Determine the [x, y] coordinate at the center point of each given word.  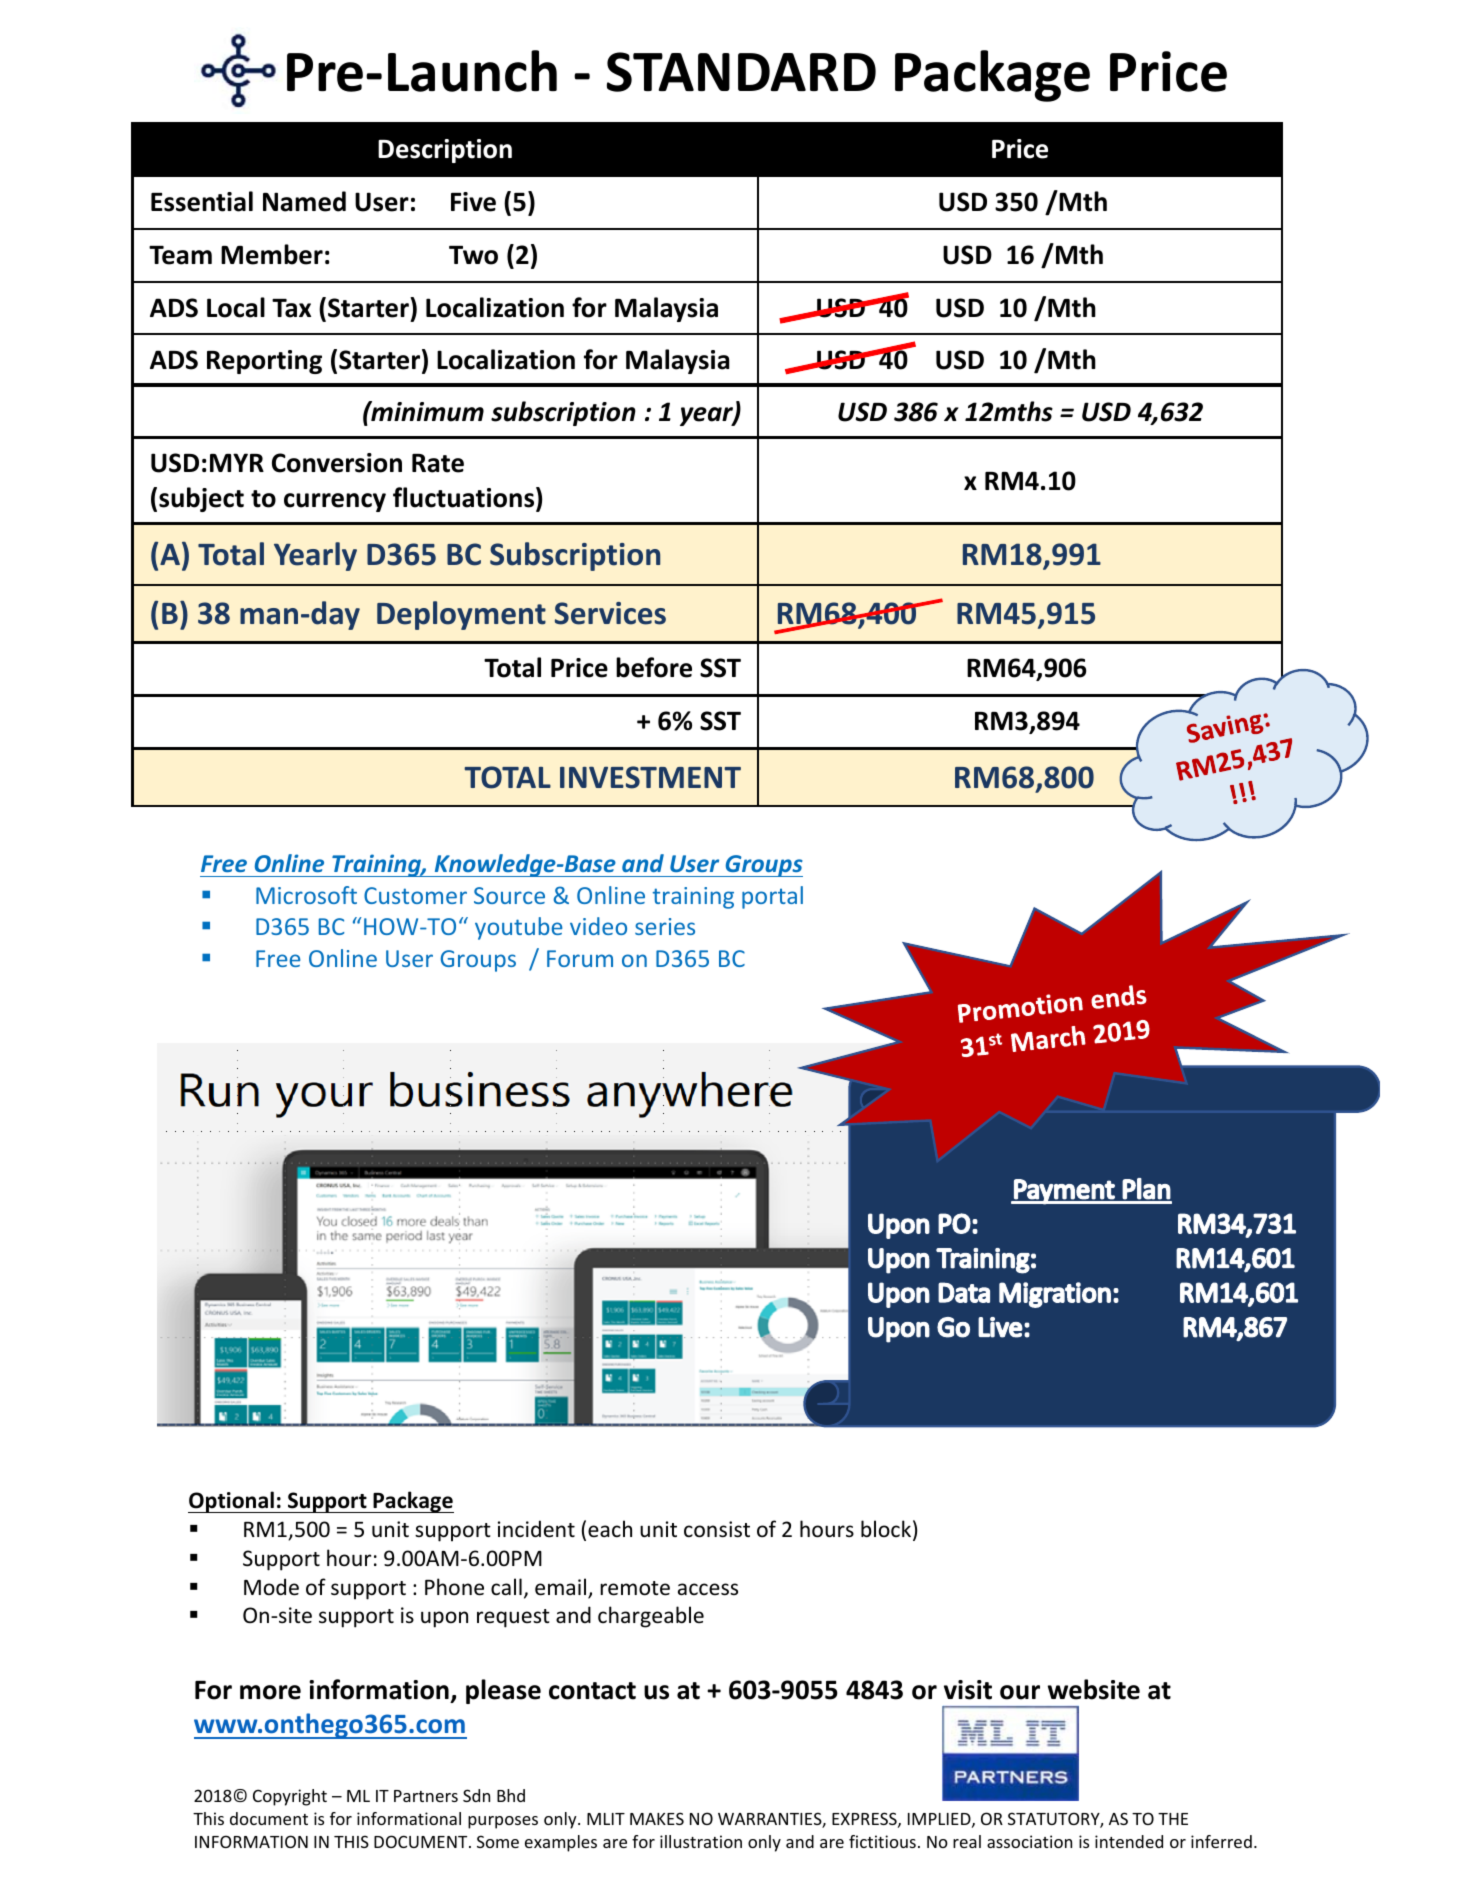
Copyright [290, 1797]
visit [968, 1690]
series [665, 926]
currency [335, 502]
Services [610, 613]
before [654, 667]
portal [772, 897]
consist [717, 1529]
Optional [232, 1502]
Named [304, 201]
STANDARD [741, 72]
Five [473, 202]
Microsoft [306, 895]
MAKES [657, 1818]
